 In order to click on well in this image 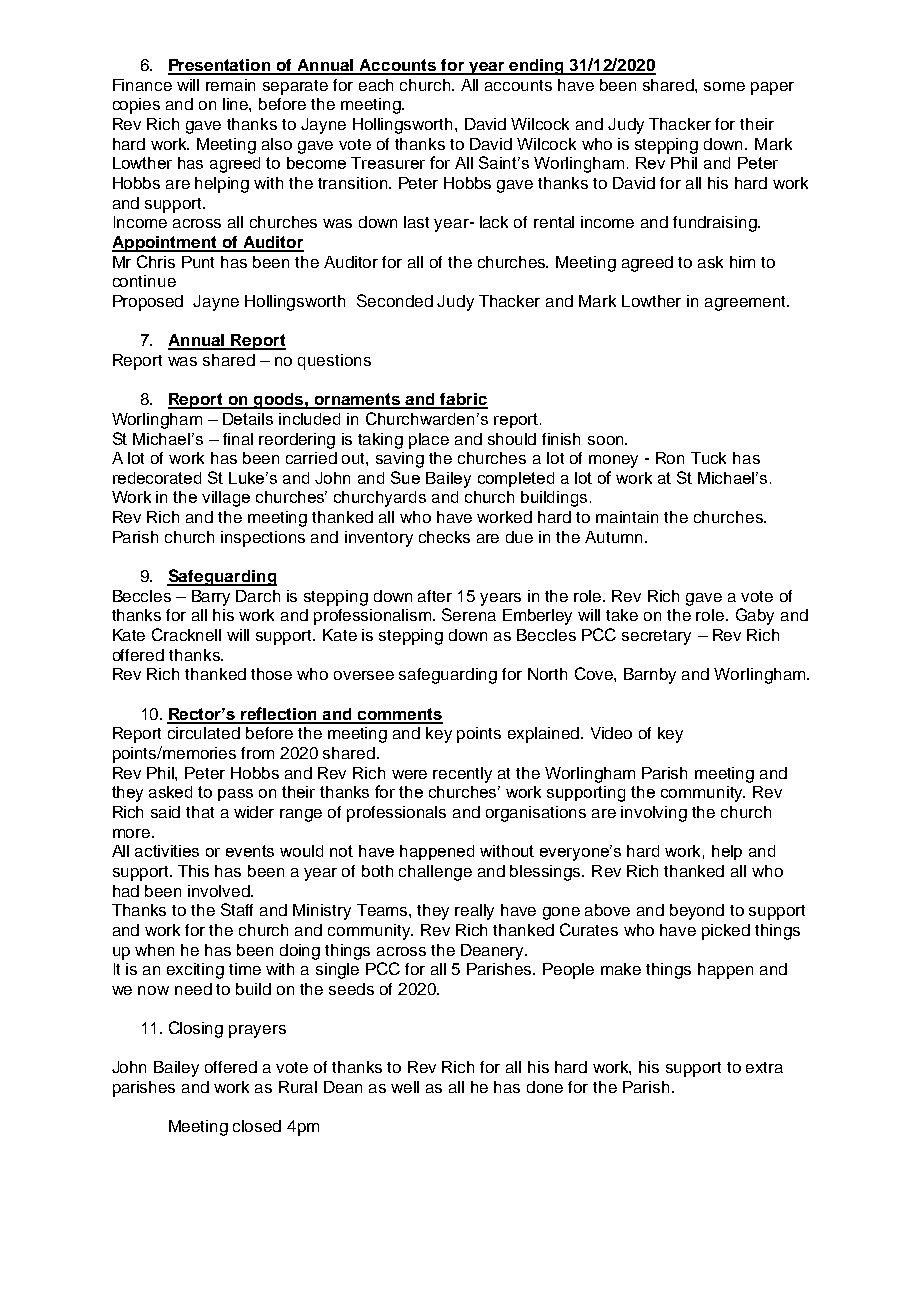, I will do `click(405, 1087)`.
